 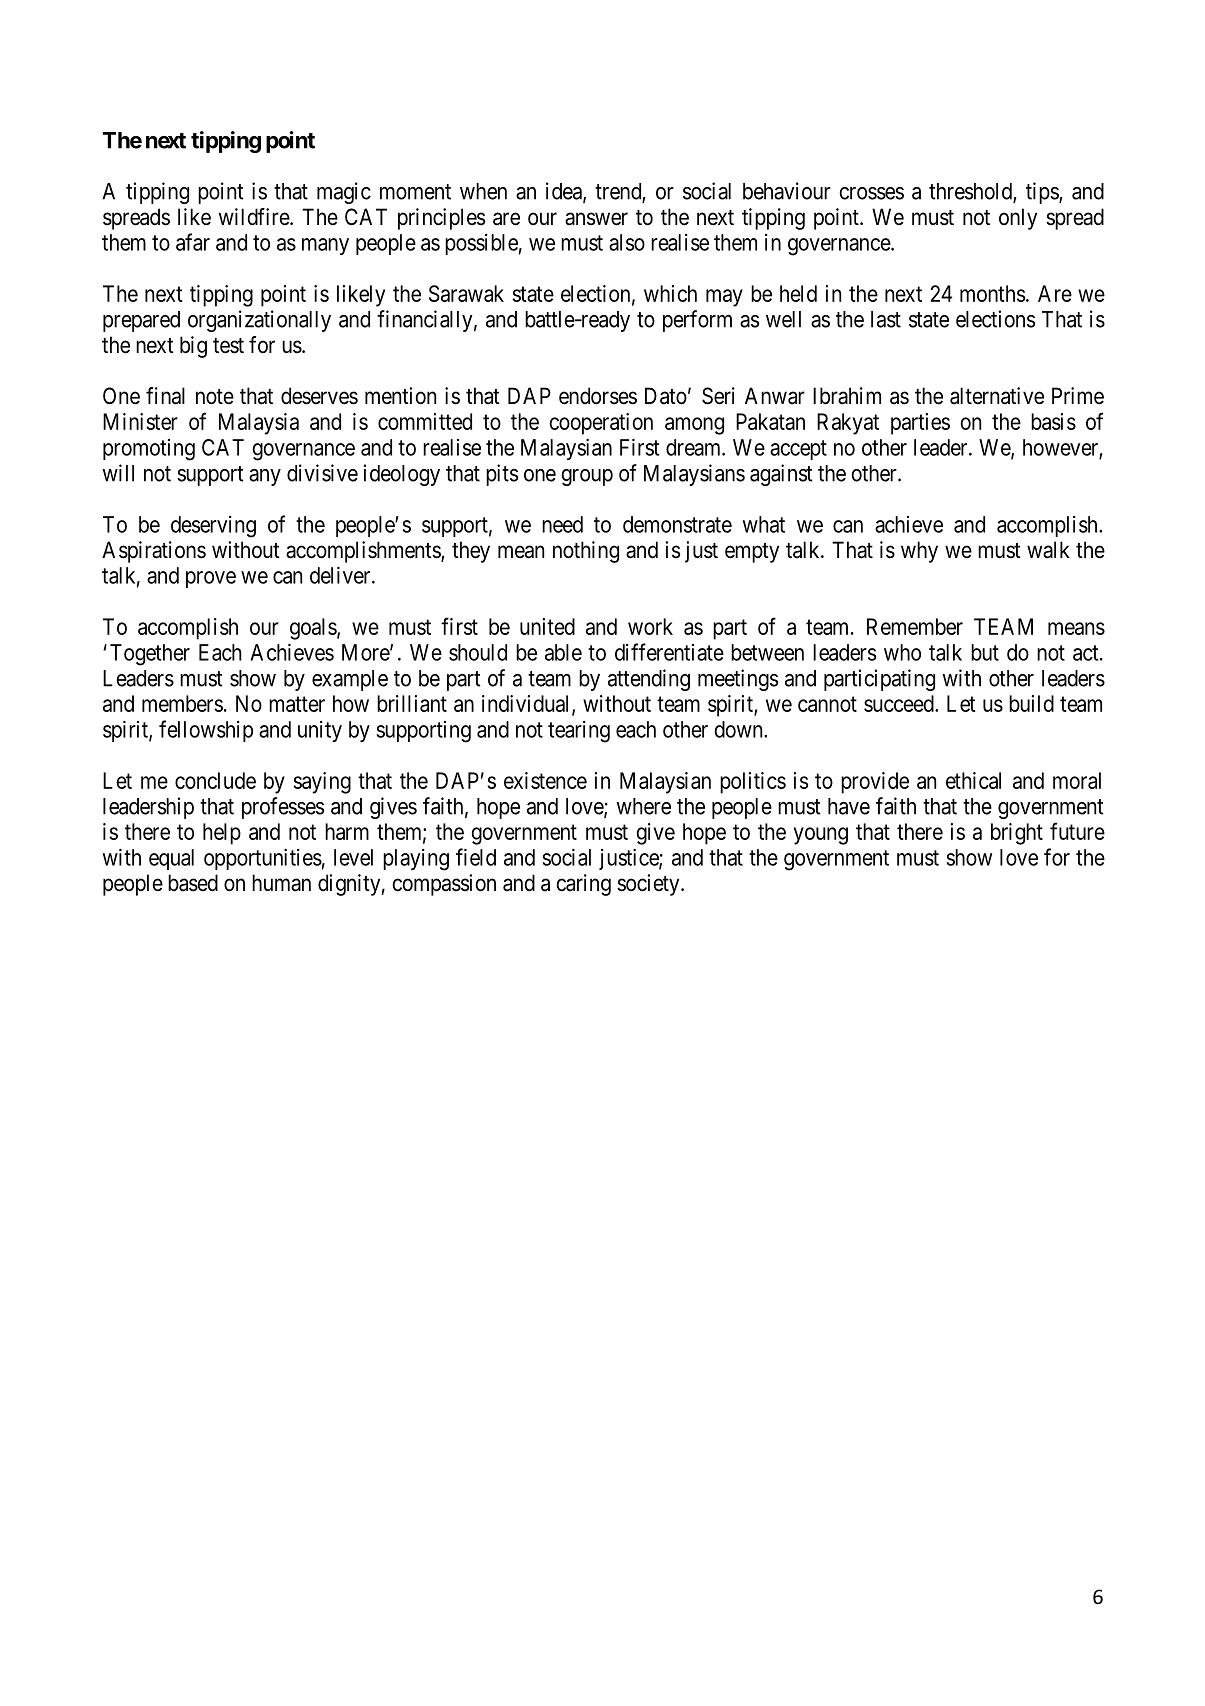 What do you see at coordinates (263, 859) in the page?
I see `opportunities` at bounding box center [263, 859].
